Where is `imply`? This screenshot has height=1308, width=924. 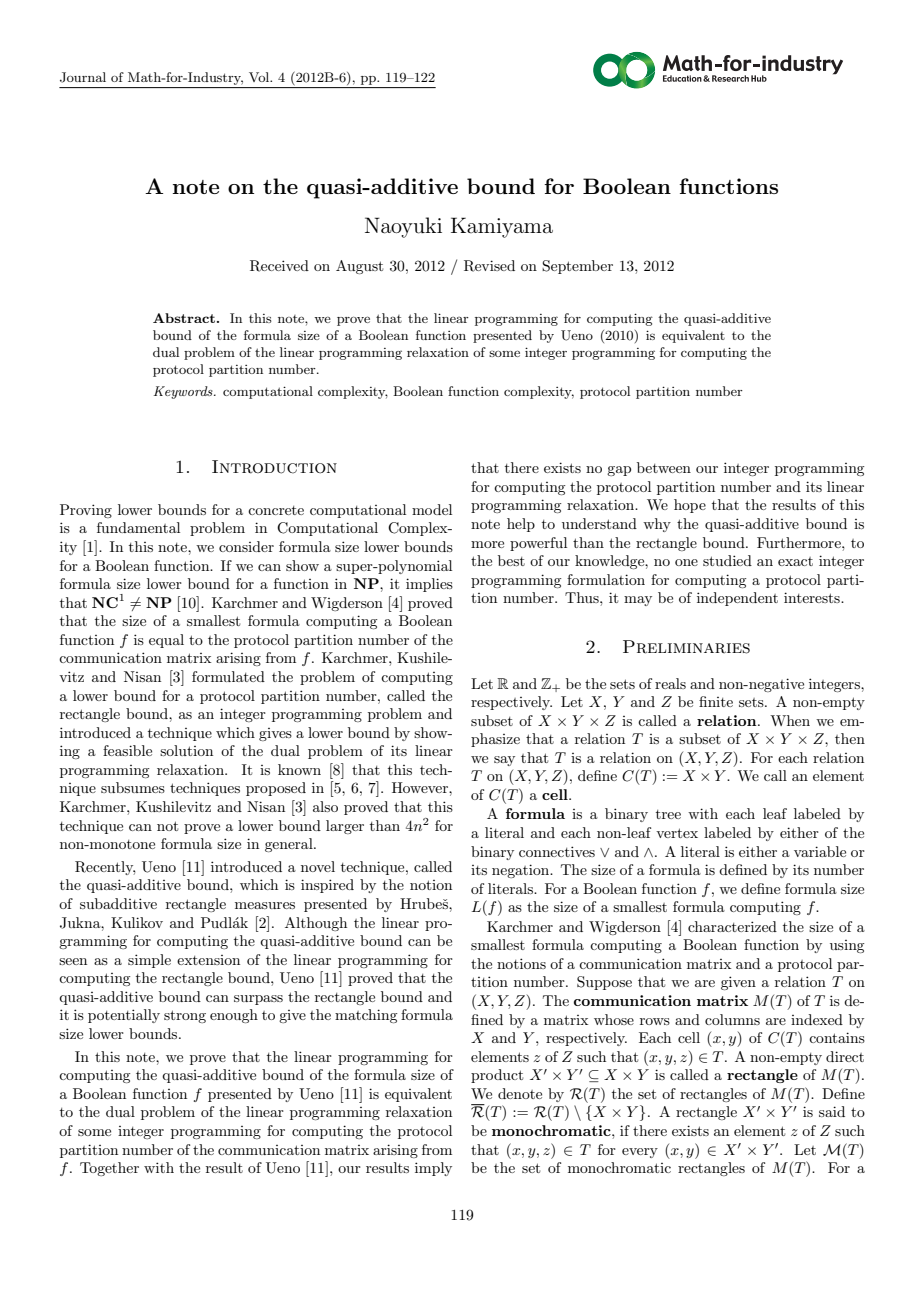
imply is located at coordinates (433, 1169).
